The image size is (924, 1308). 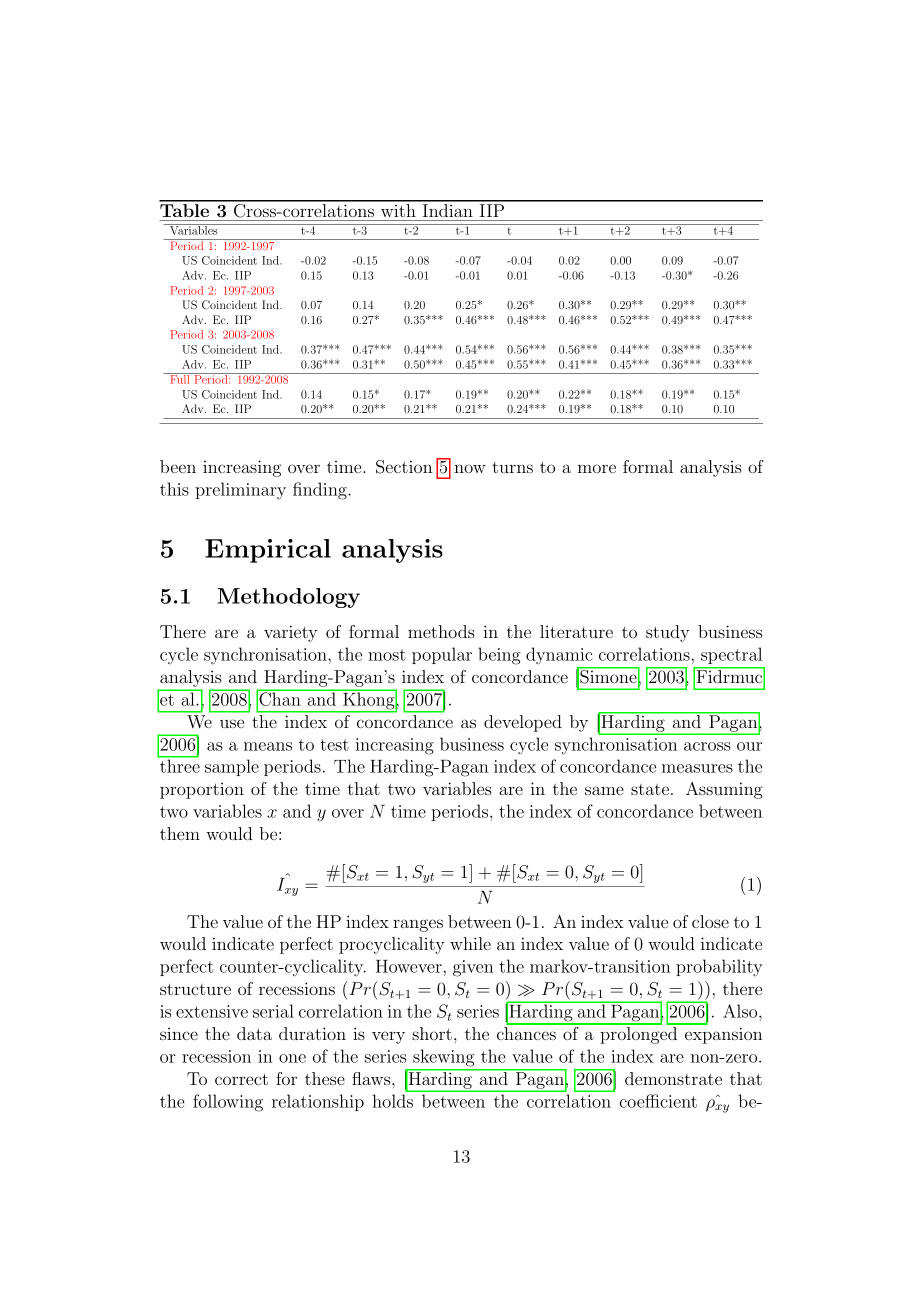 What do you see at coordinates (668, 633) in the screenshot?
I see `study` at bounding box center [668, 633].
